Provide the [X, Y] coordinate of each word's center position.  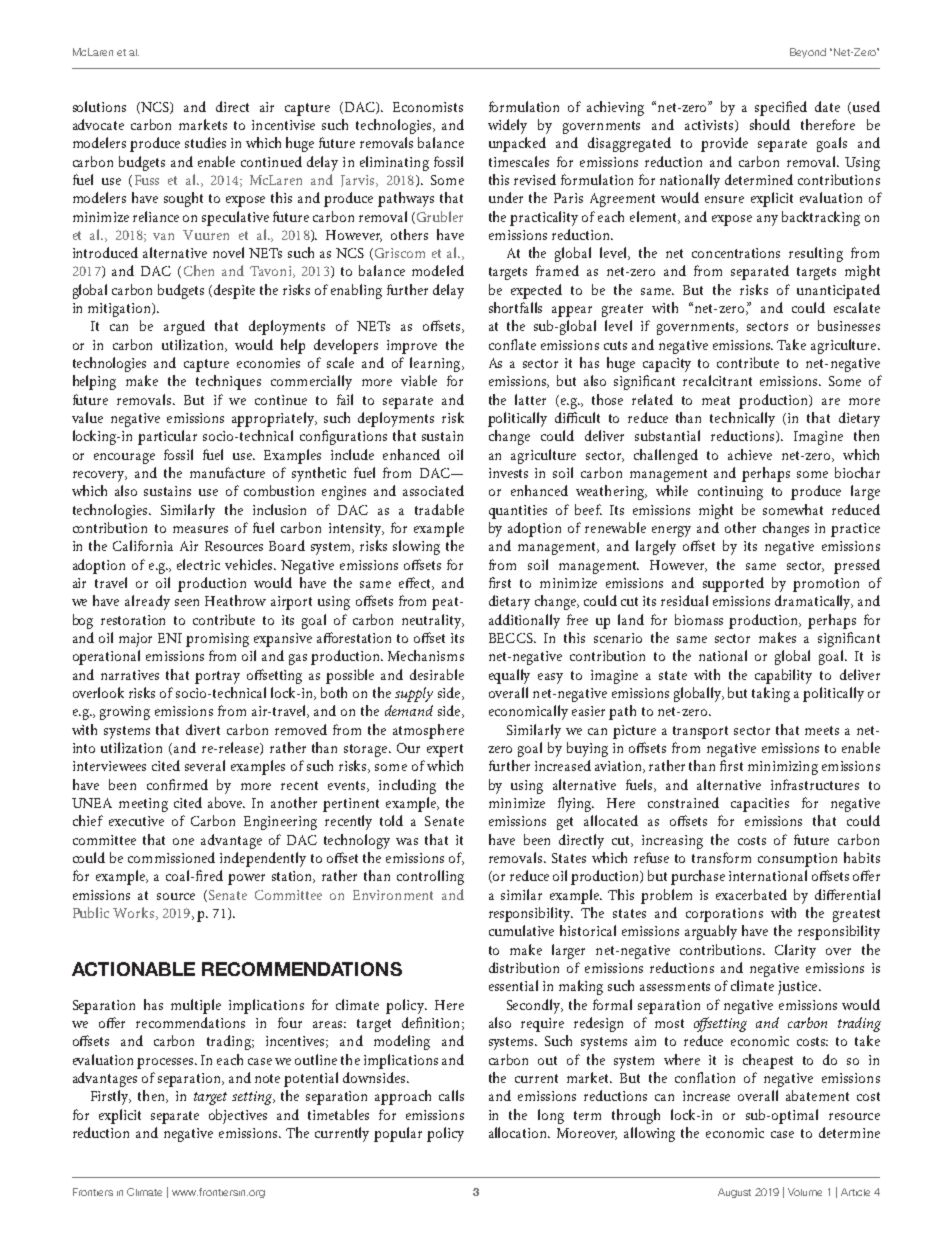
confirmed [177, 784]
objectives [238, 1116]
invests [508, 473]
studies [205, 142]
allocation [519, 1132]
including [407, 786]
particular [167, 437]
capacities [760, 805]
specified [781, 108]
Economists [428, 107]
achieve [750, 454]
